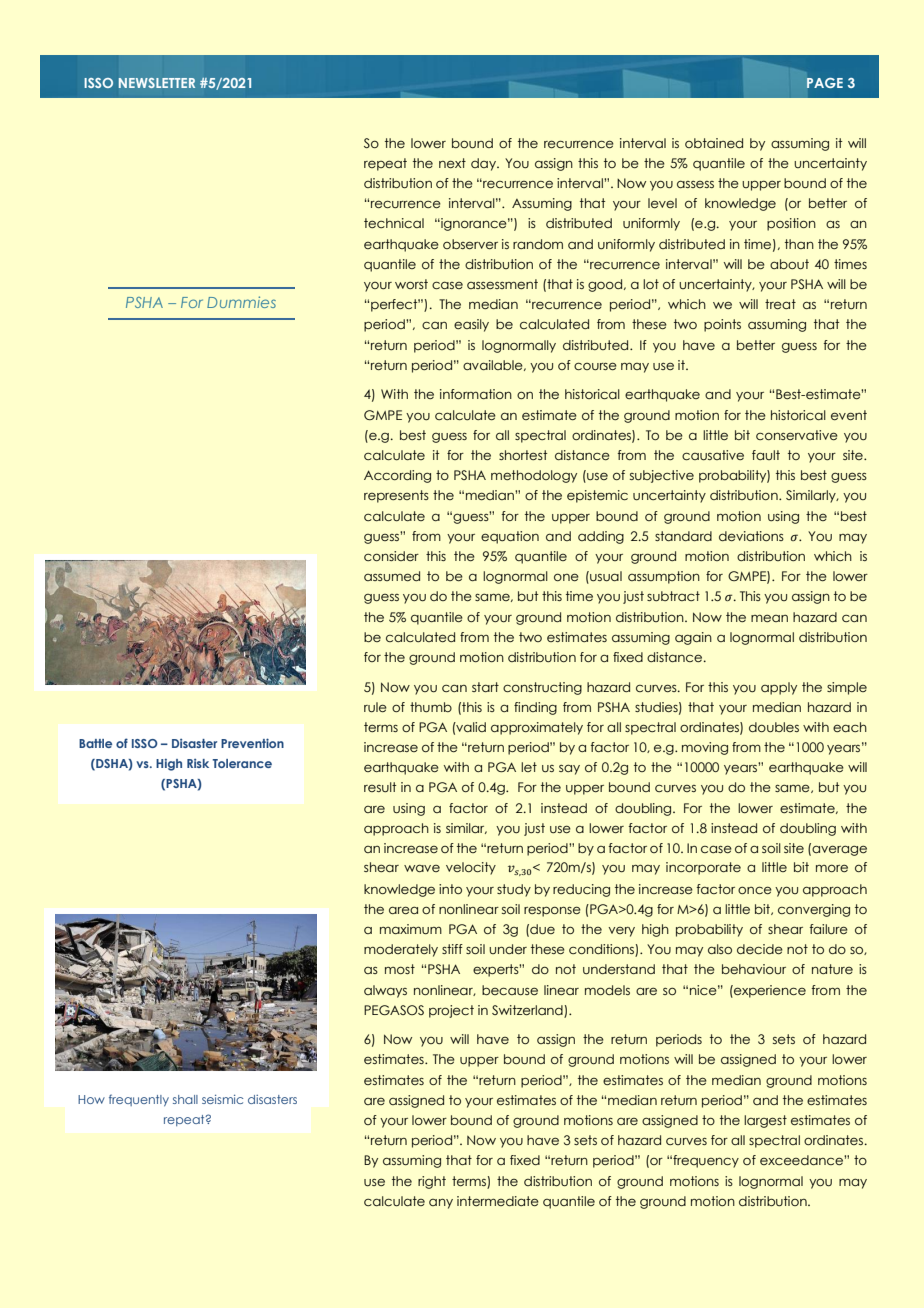 The width and height of the screenshot is (924, 1308). Describe the element at coordinates (452, 163) in the screenshot. I see `next` at that location.
